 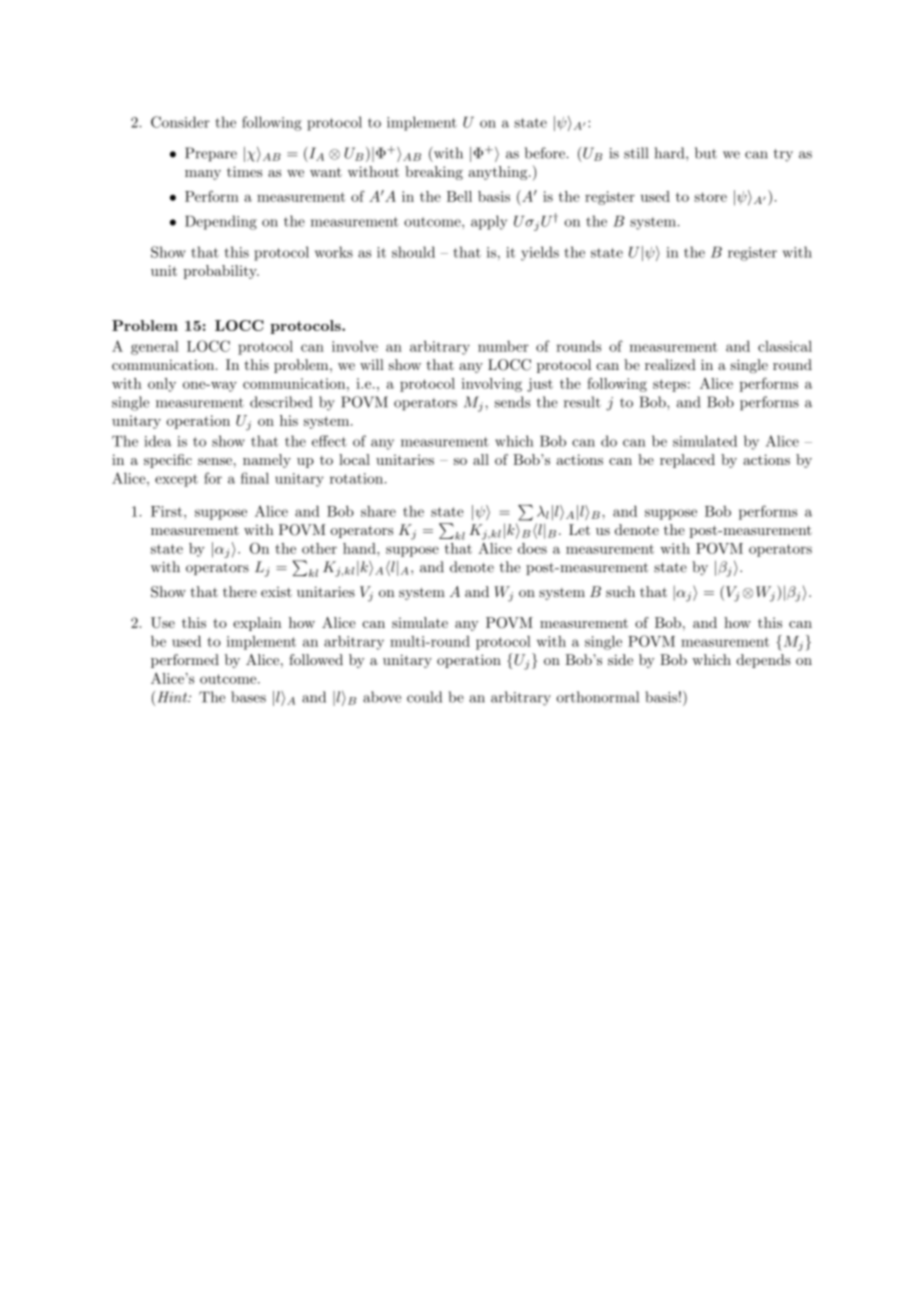 What do you see at coordinates (687, 461) in the page?
I see `replaced` at bounding box center [687, 461].
